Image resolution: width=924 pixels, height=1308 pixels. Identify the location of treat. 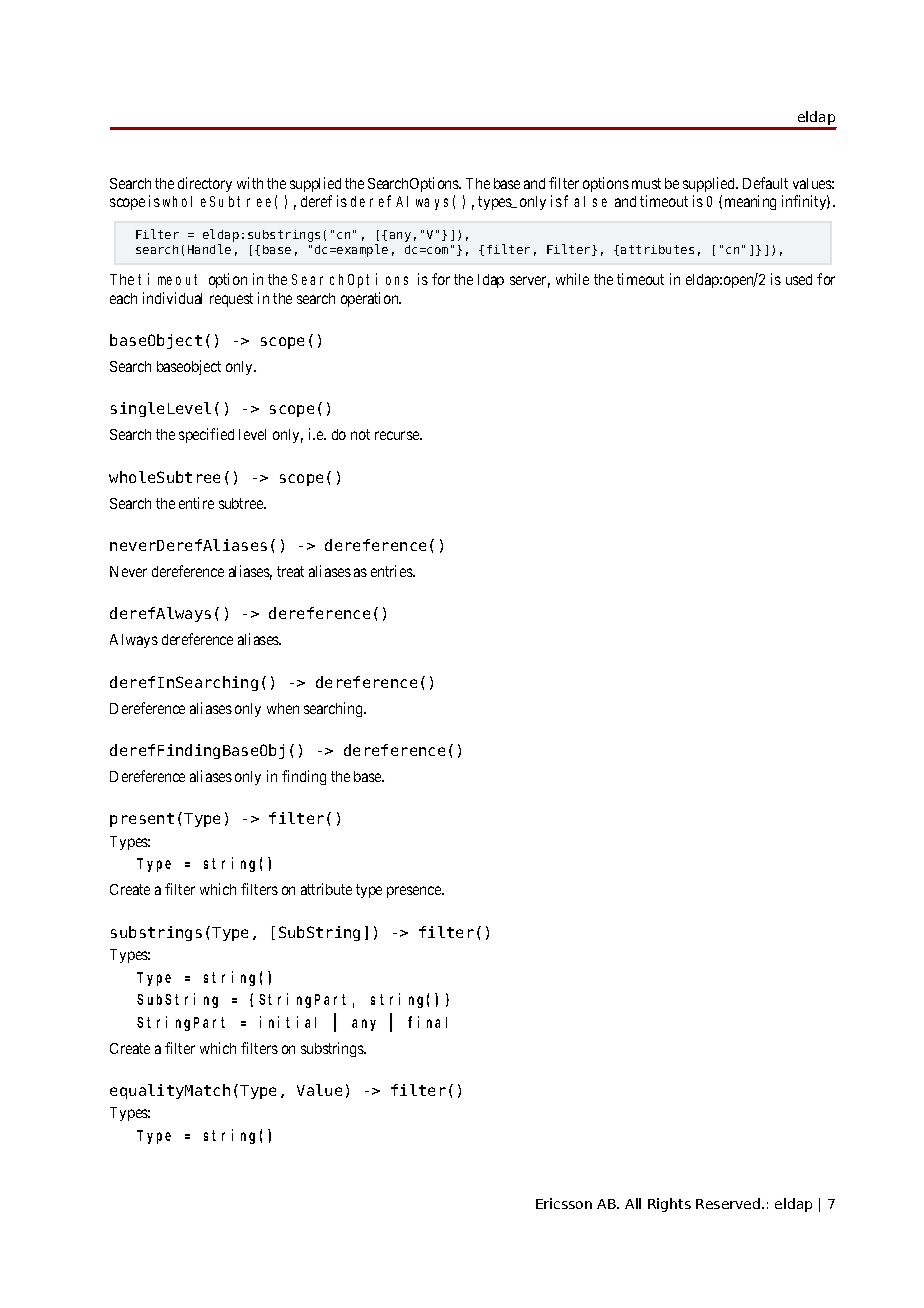
(290, 571).
